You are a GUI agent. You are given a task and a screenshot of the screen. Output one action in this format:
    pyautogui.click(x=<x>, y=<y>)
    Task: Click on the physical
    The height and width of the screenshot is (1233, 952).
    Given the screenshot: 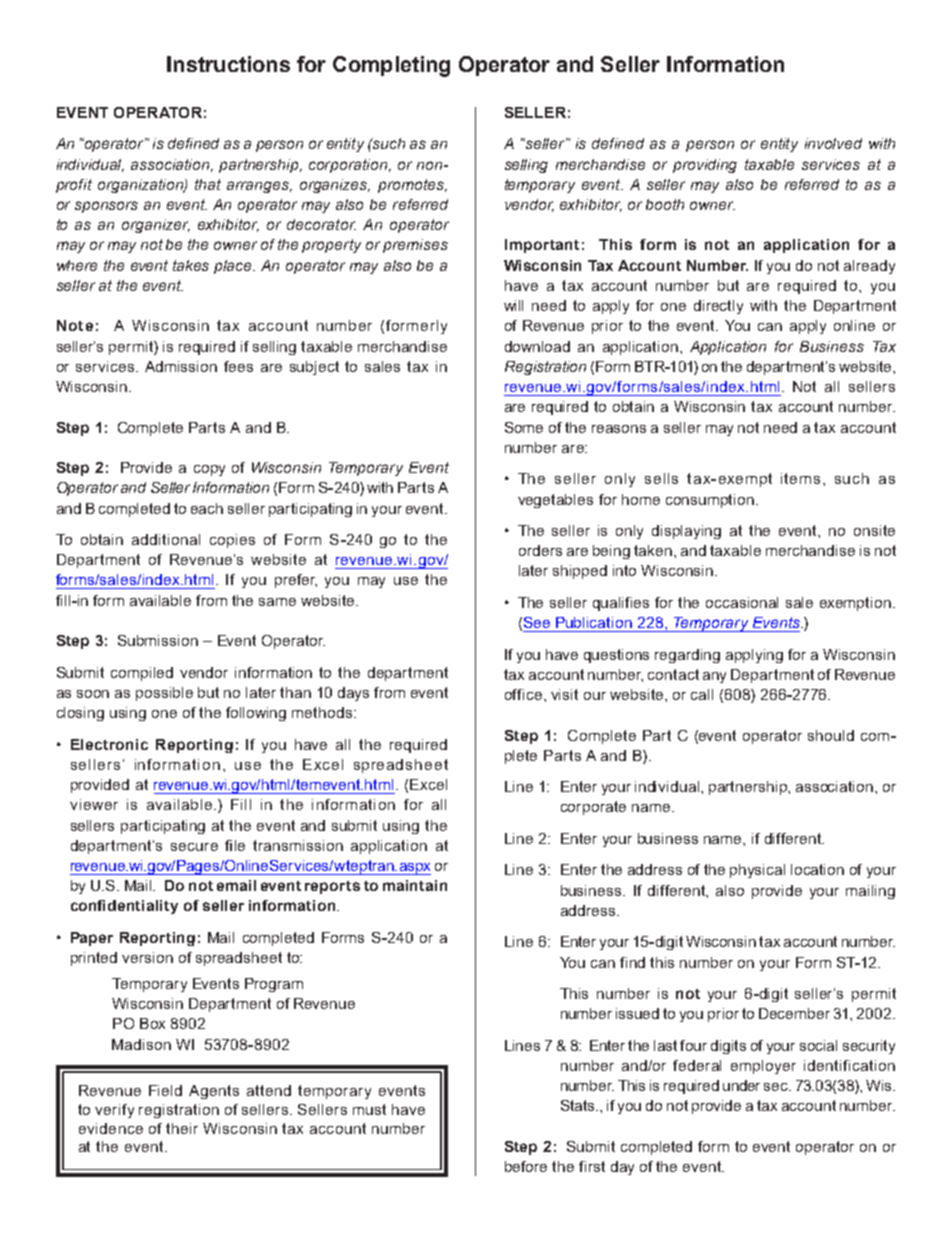 What is the action you would take?
    pyautogui.click(x=757, y=871)
